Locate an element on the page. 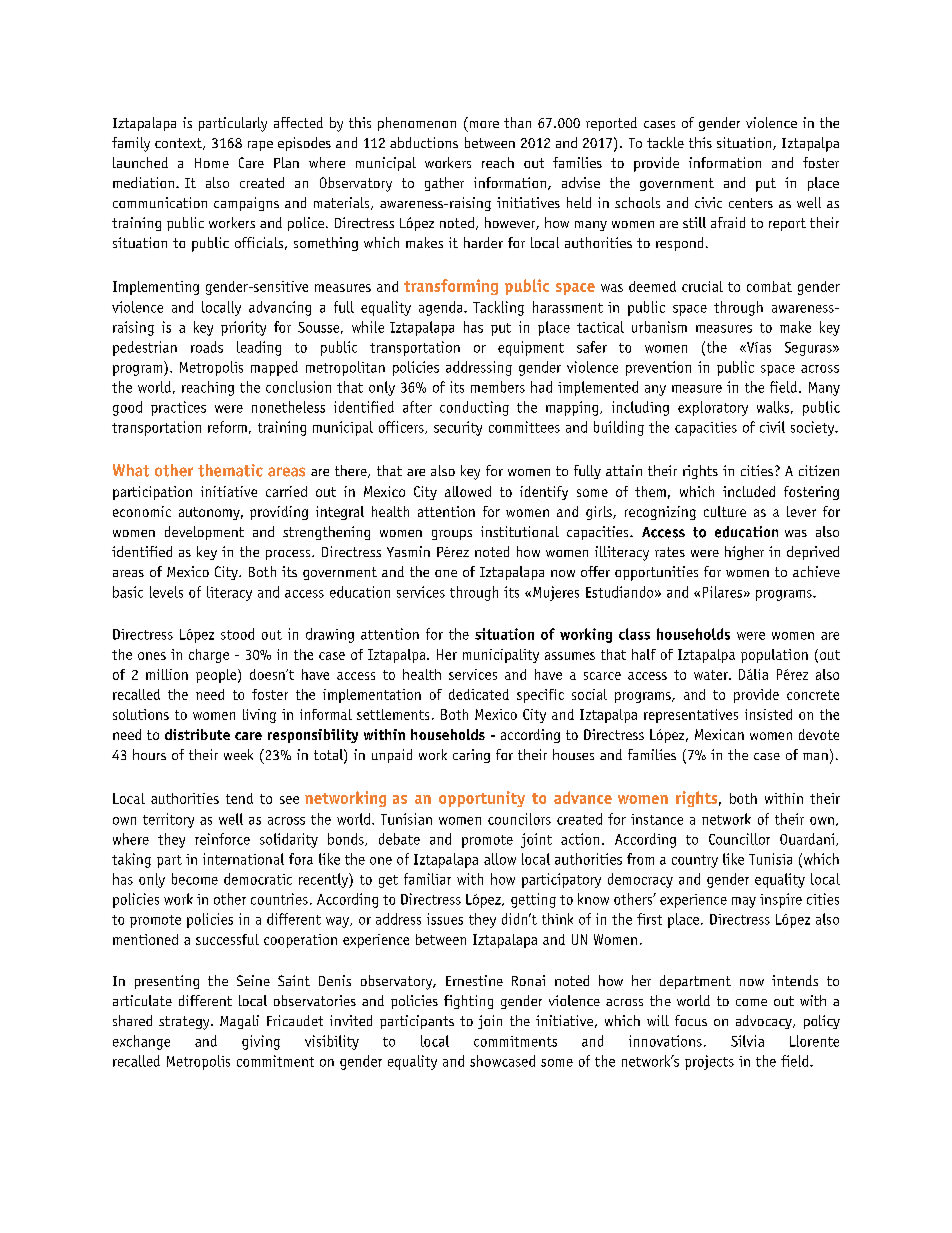 The width and height of the image is (952, 1233). Home is located at coordinates (212, 163).
